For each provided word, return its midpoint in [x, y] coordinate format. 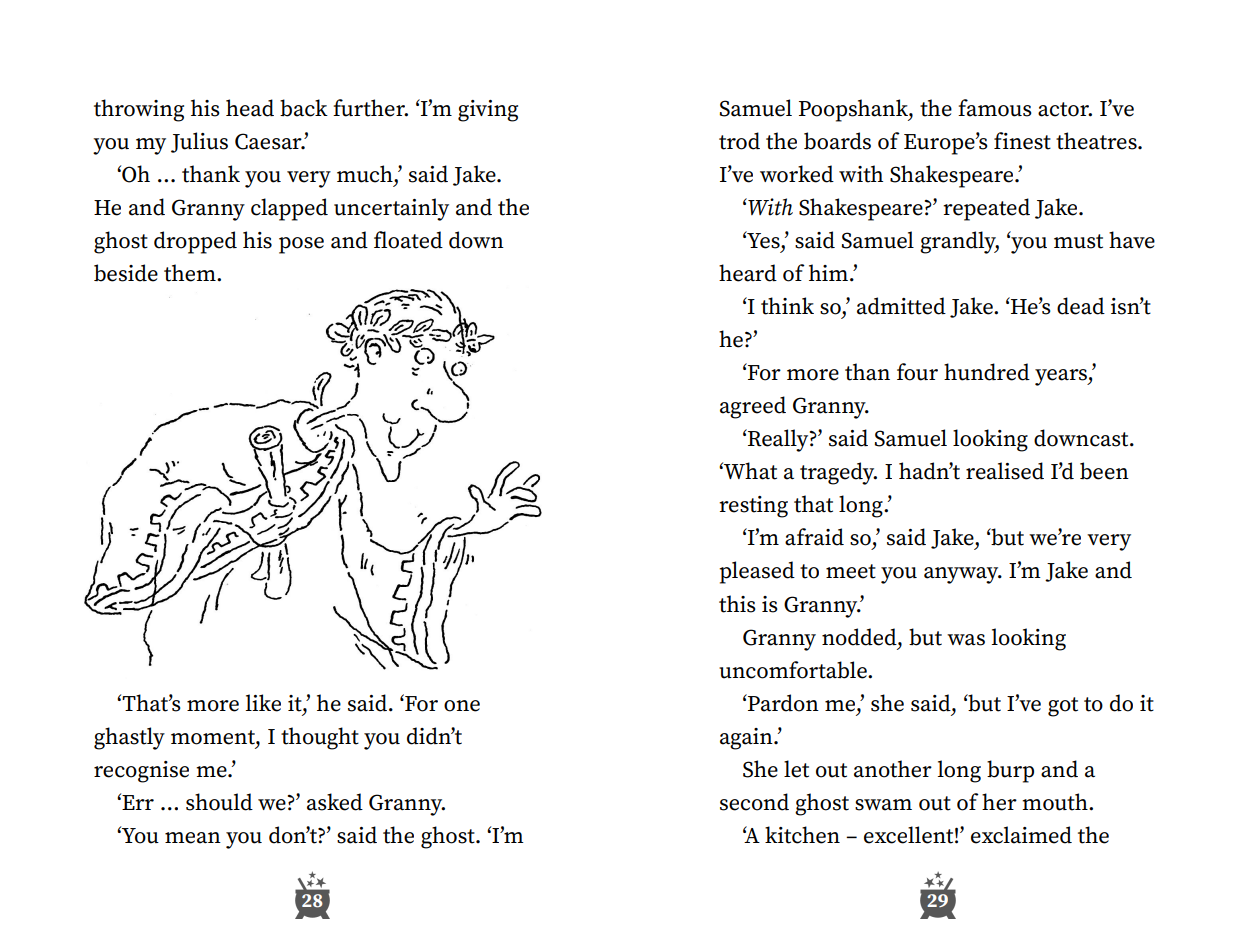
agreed [753, 407]
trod [739, 141]
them [191, 273]
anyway [962, 575]
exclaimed [1021, 835]
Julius [199, 142]
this [737, 604]
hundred [987, 372]
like [263, 703]
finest [1022, 141]
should [219, 802]
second [754, 802]
